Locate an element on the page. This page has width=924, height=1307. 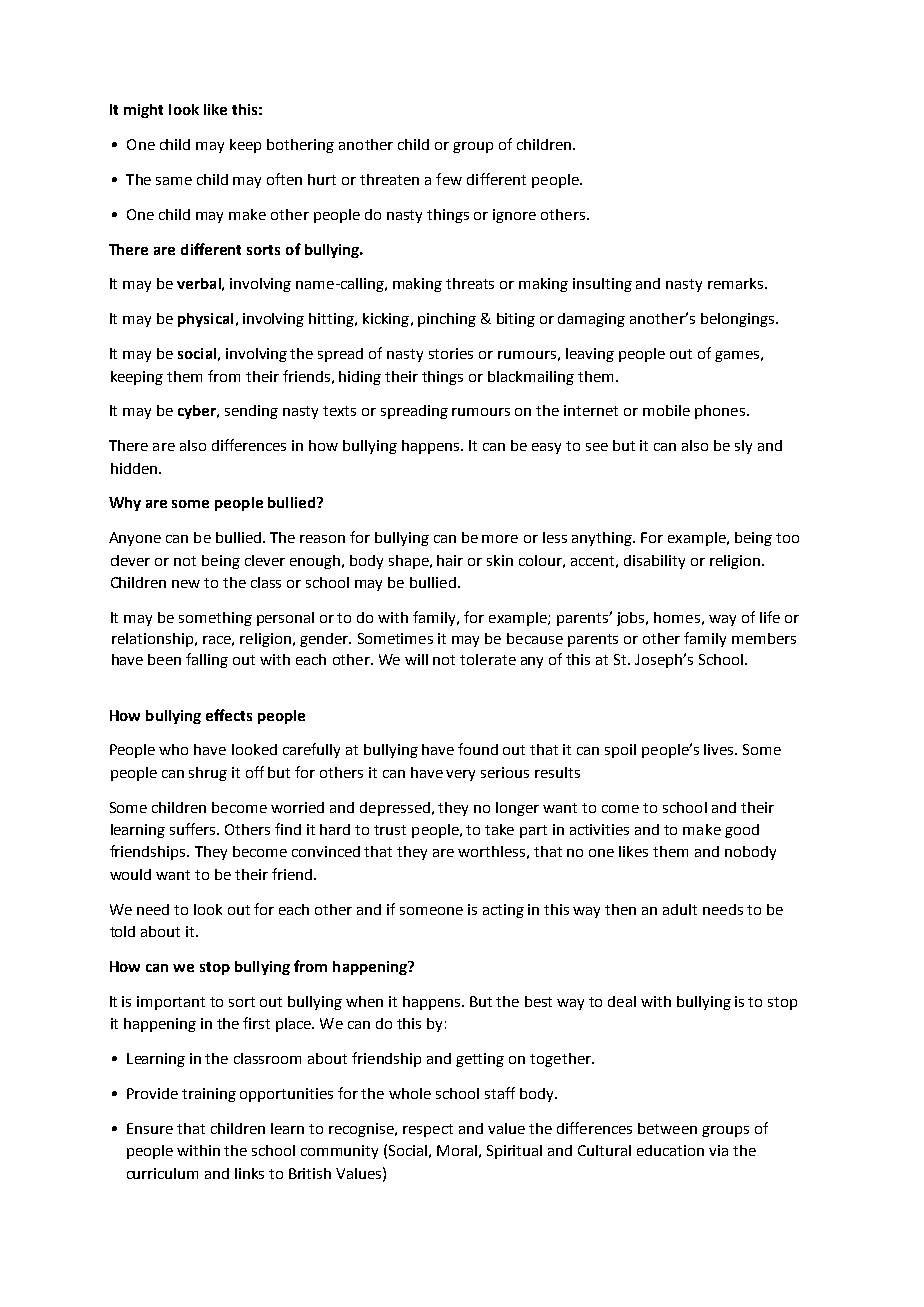
Ensure is located at coordinates (150, 1128).
